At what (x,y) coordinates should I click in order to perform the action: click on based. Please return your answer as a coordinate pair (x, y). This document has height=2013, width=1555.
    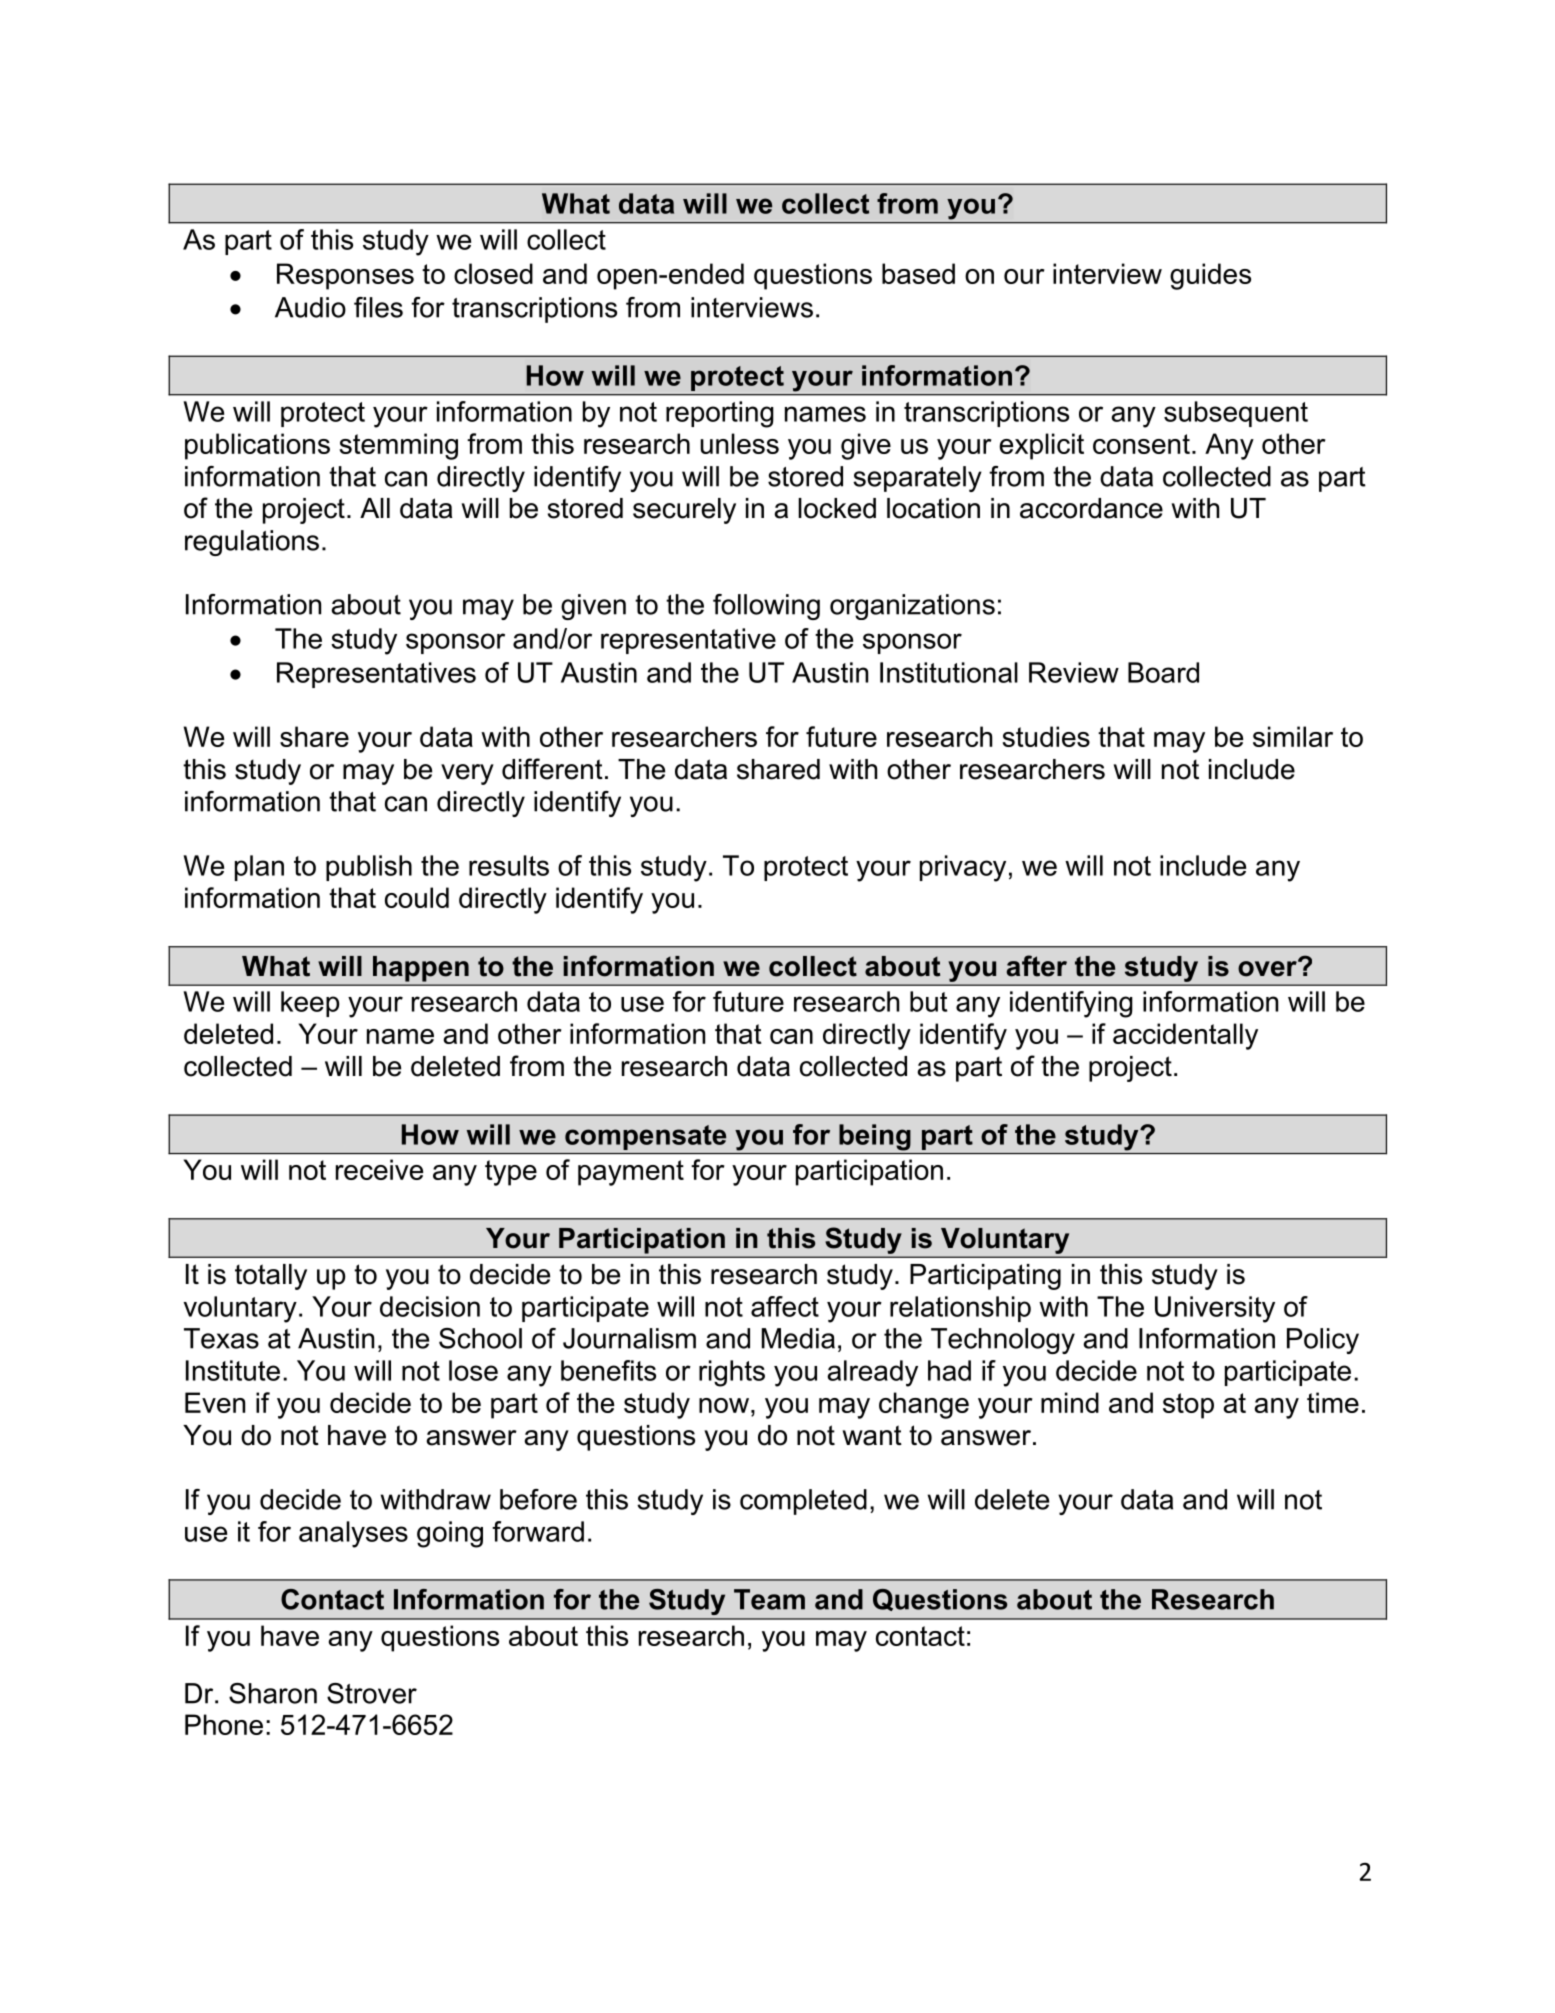
    Looking at the image, I should click on (918, 273).
